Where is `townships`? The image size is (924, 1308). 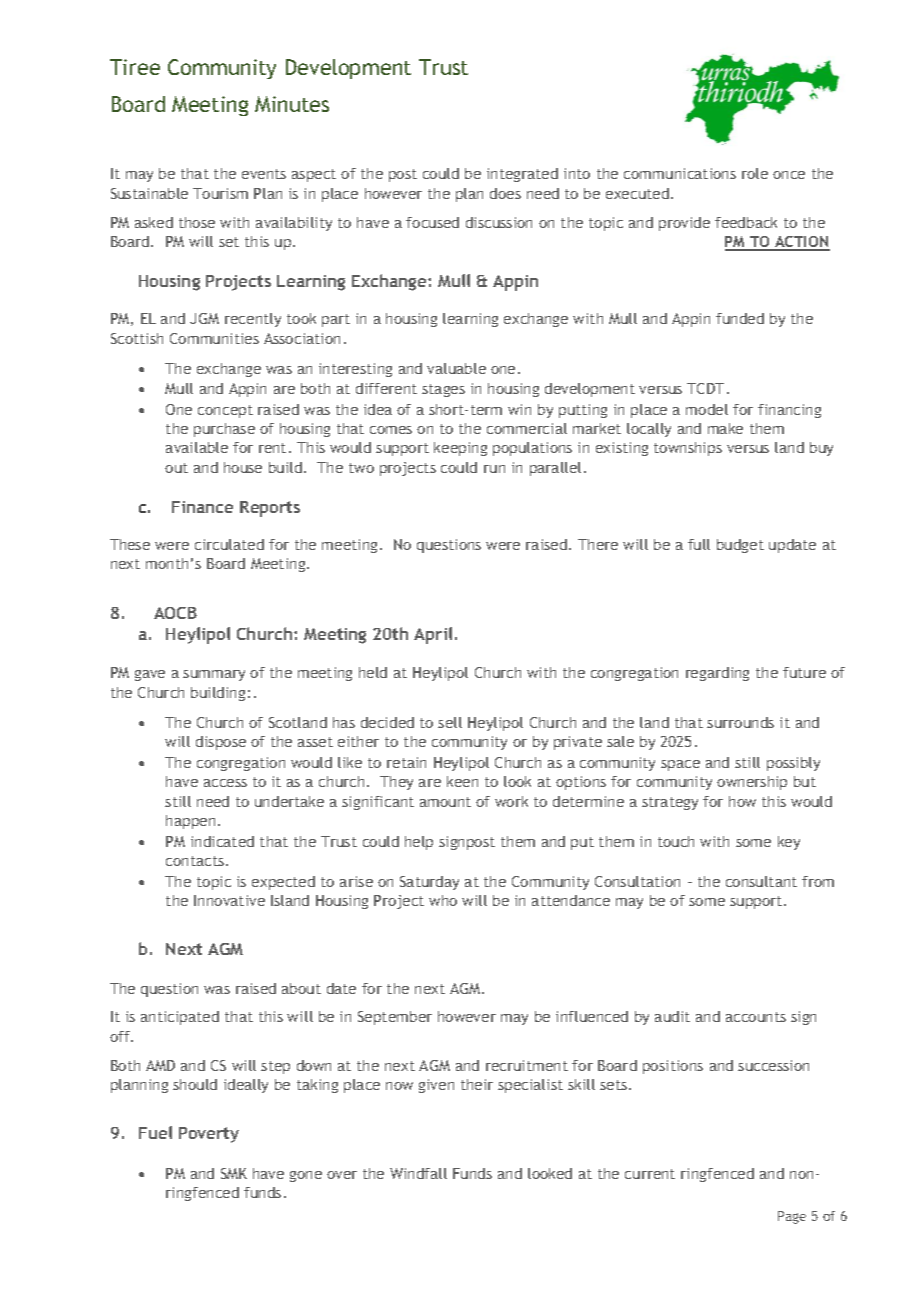
townships is located at coordinates (688, 449).
